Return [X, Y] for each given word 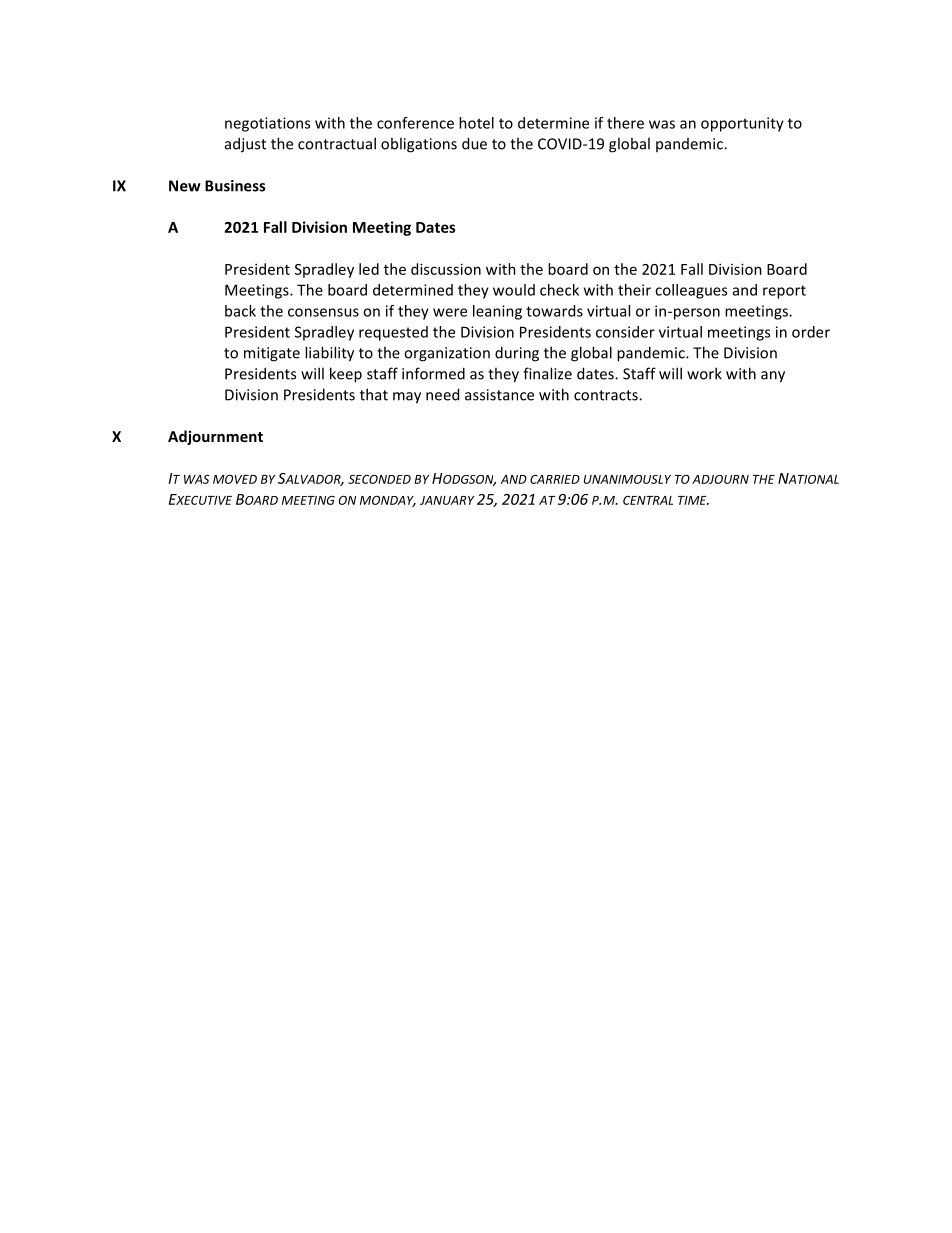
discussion [446, 269]
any [773, 377]
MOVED [235, 479]
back [240, 311]
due [474, 143]
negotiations [267, 124]
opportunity [742, 124]
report [784, 292]
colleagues [691, 291]
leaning [497, 312]
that [374, 394]
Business [235, 186]
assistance [499, 395]
